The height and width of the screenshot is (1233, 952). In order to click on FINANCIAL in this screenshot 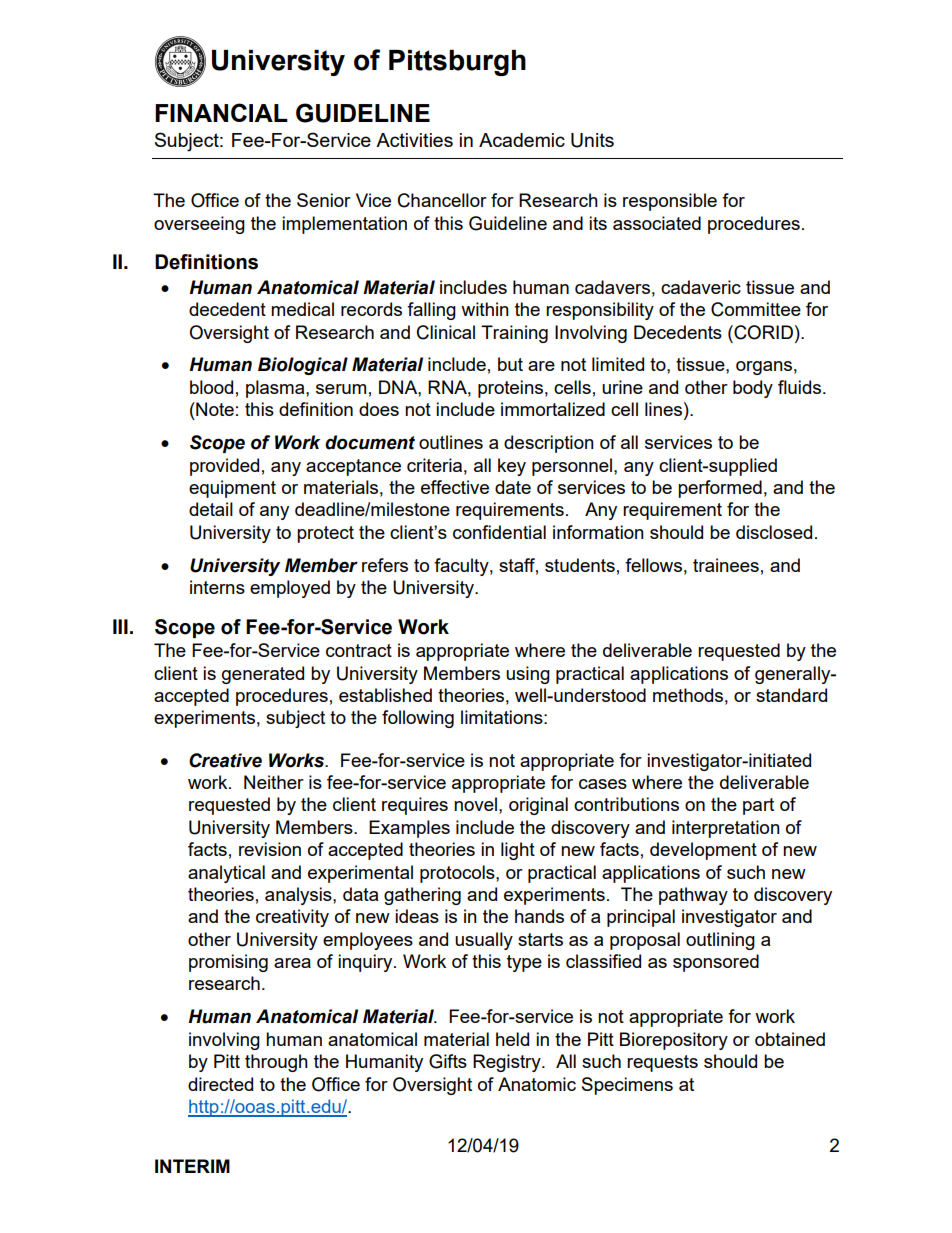, I will do `click(221, 112)`.
